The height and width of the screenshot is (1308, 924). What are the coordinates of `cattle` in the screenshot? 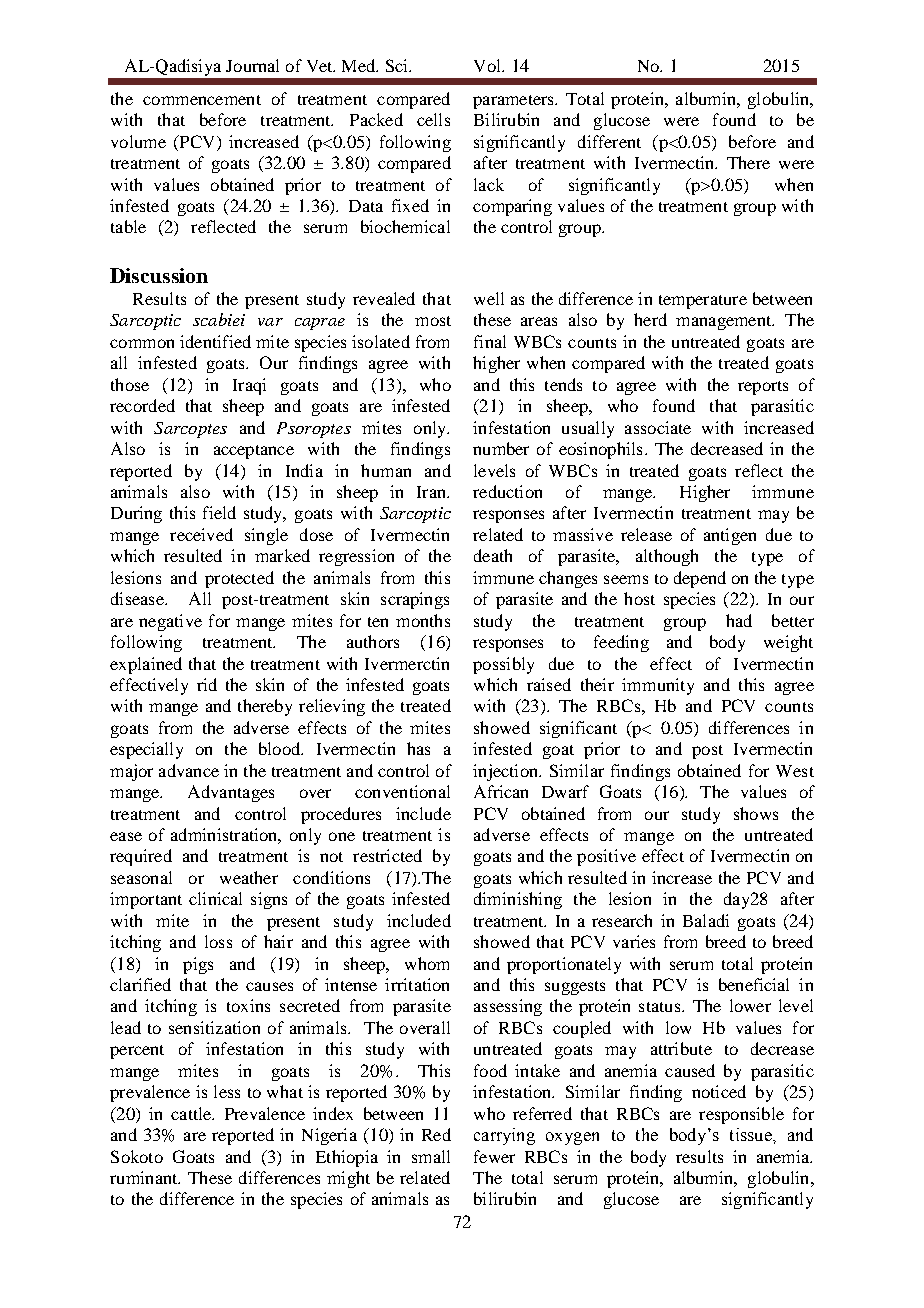 It's located at (192, 1113).
